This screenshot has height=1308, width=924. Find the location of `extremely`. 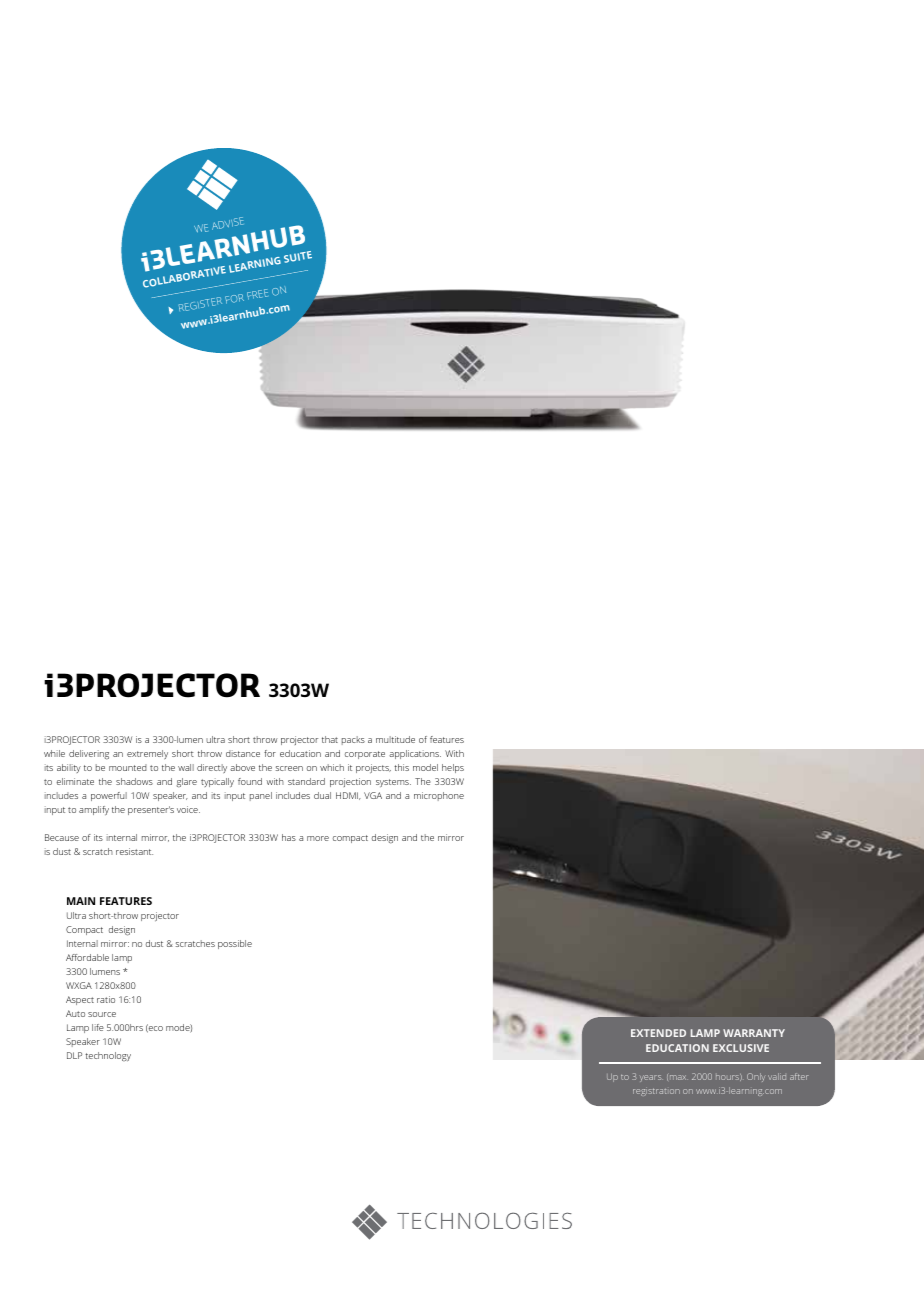

extremely is located at coordinates (147, 754).
